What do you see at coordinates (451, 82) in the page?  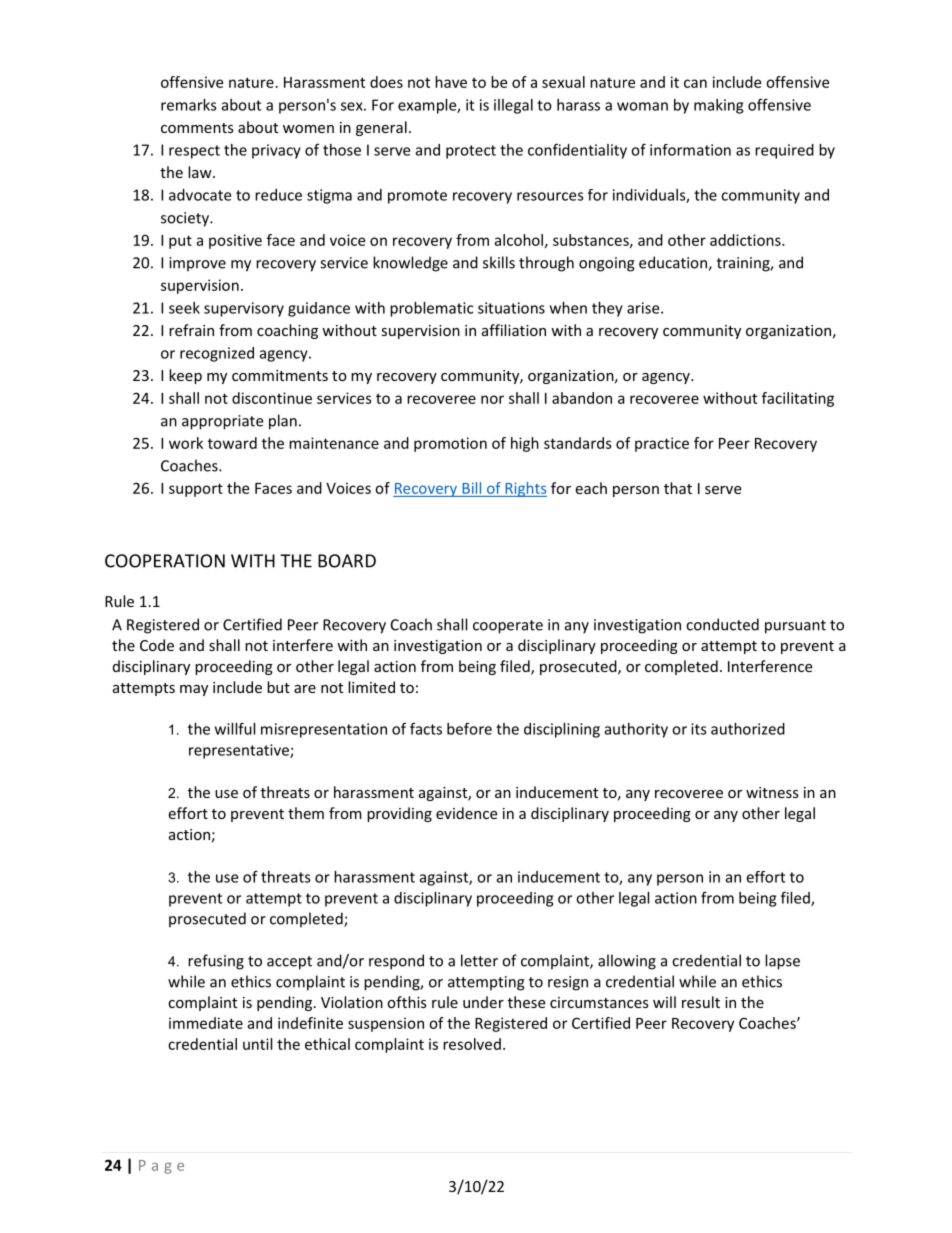 I see `have` at bounding box center [451, 82].
